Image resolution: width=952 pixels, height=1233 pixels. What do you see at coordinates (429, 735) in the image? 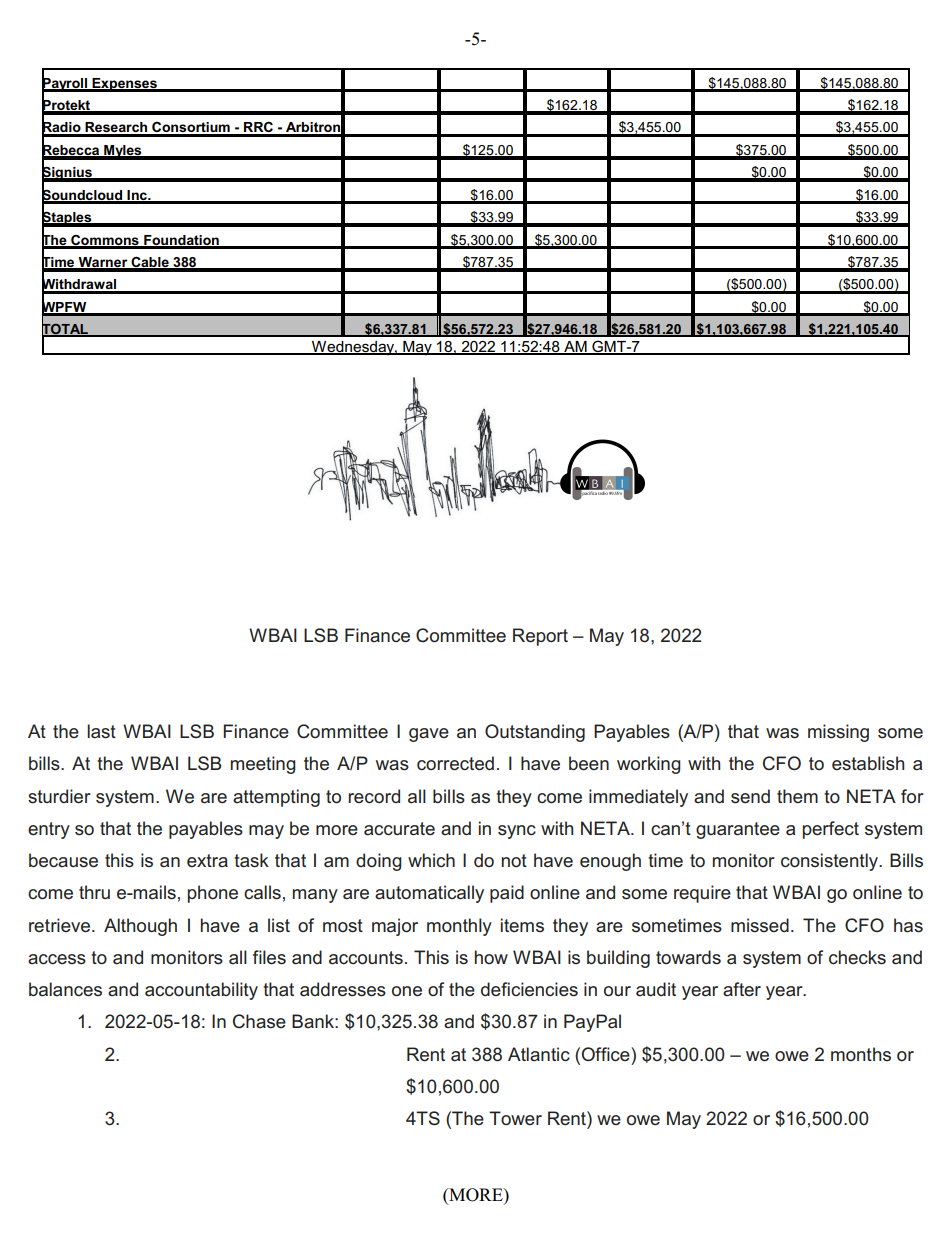
I see `gave` at bounding box center [429, 735].
